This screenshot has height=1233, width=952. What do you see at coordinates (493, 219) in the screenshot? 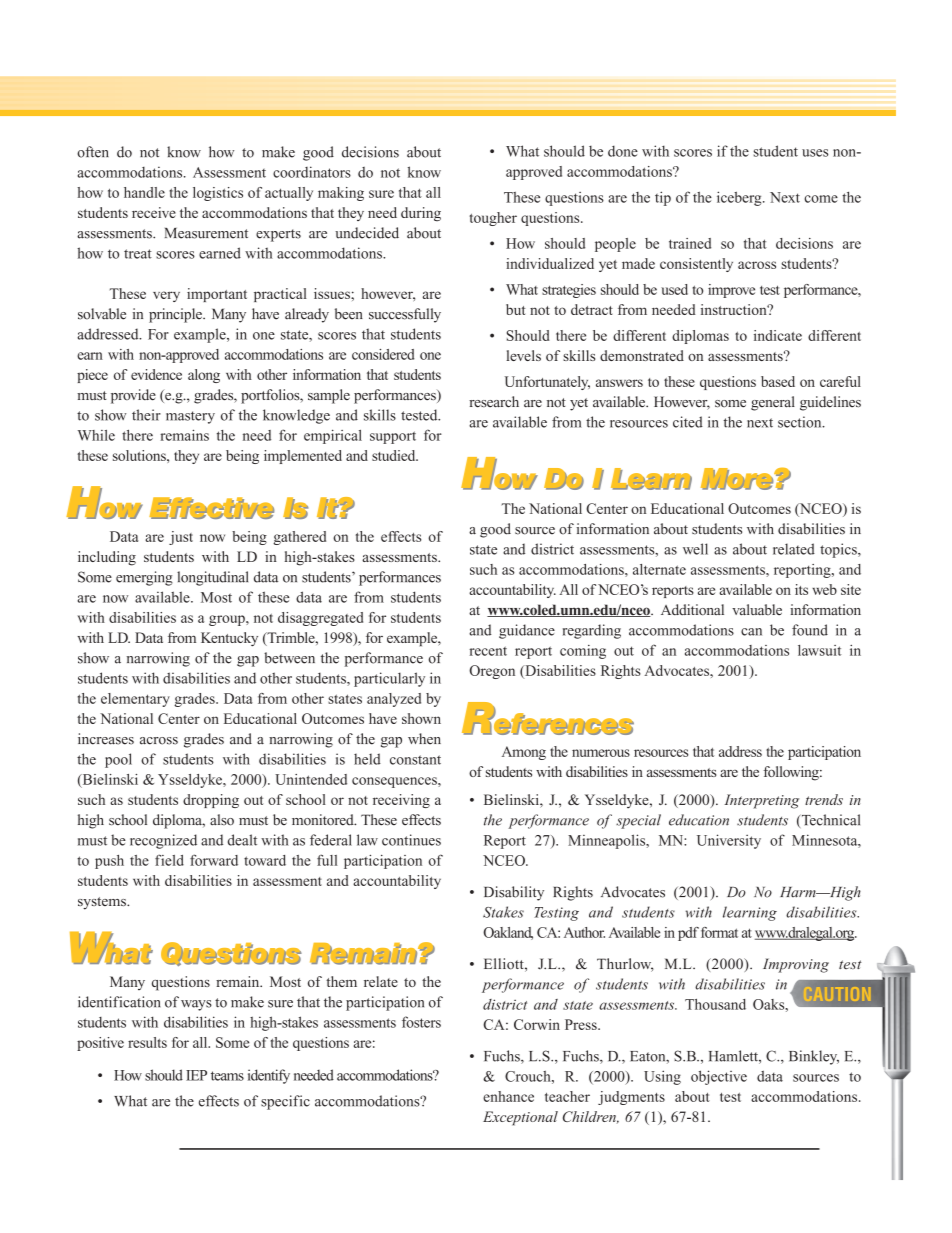
I see `tougher` at bounding box center [493, 219].
